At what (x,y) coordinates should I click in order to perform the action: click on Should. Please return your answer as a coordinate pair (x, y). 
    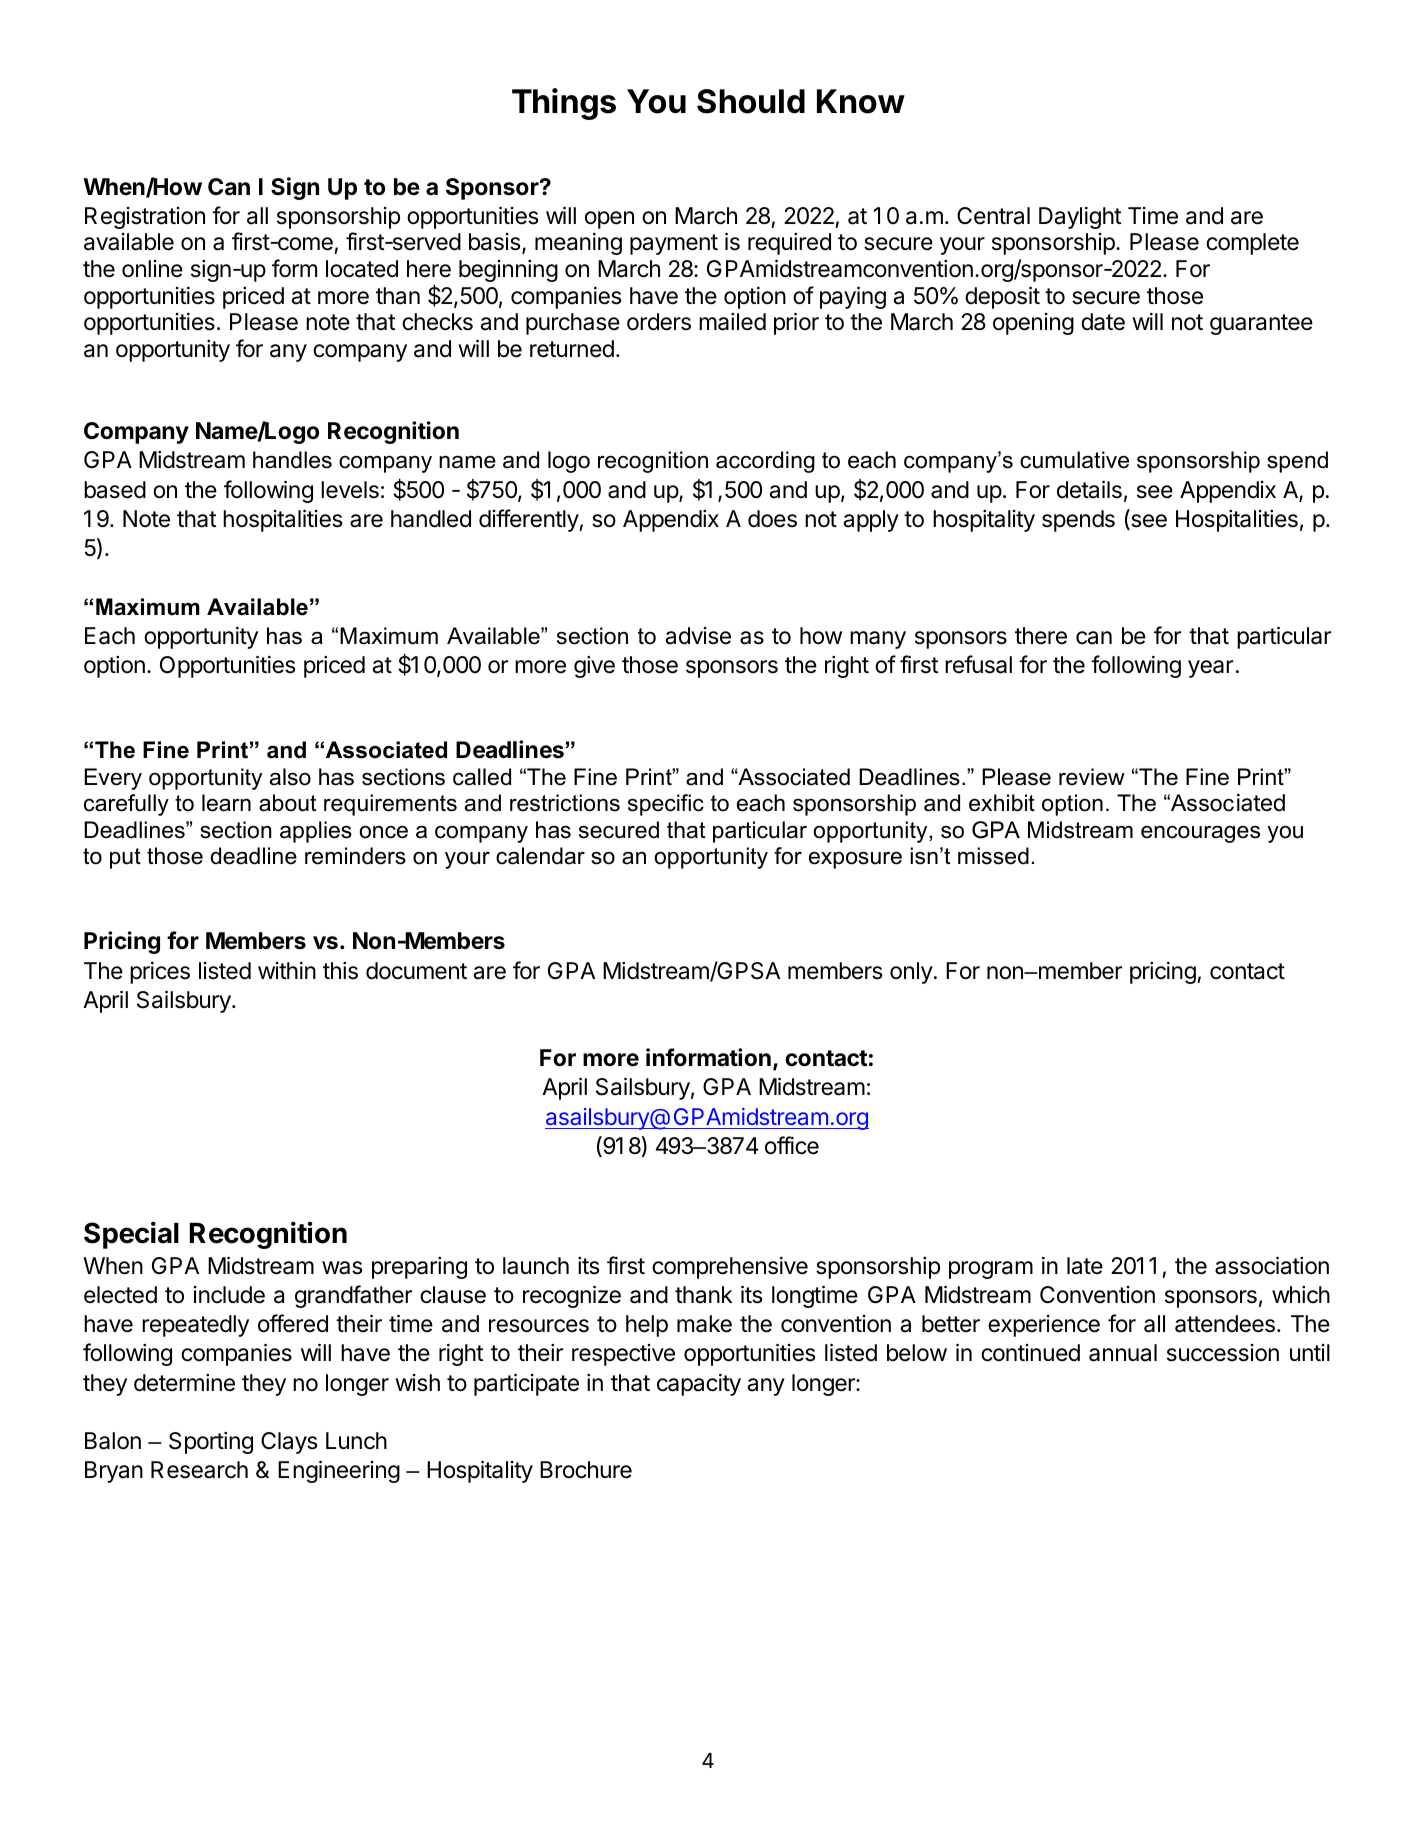
    Looking at the image, I should click on (751, 101).
